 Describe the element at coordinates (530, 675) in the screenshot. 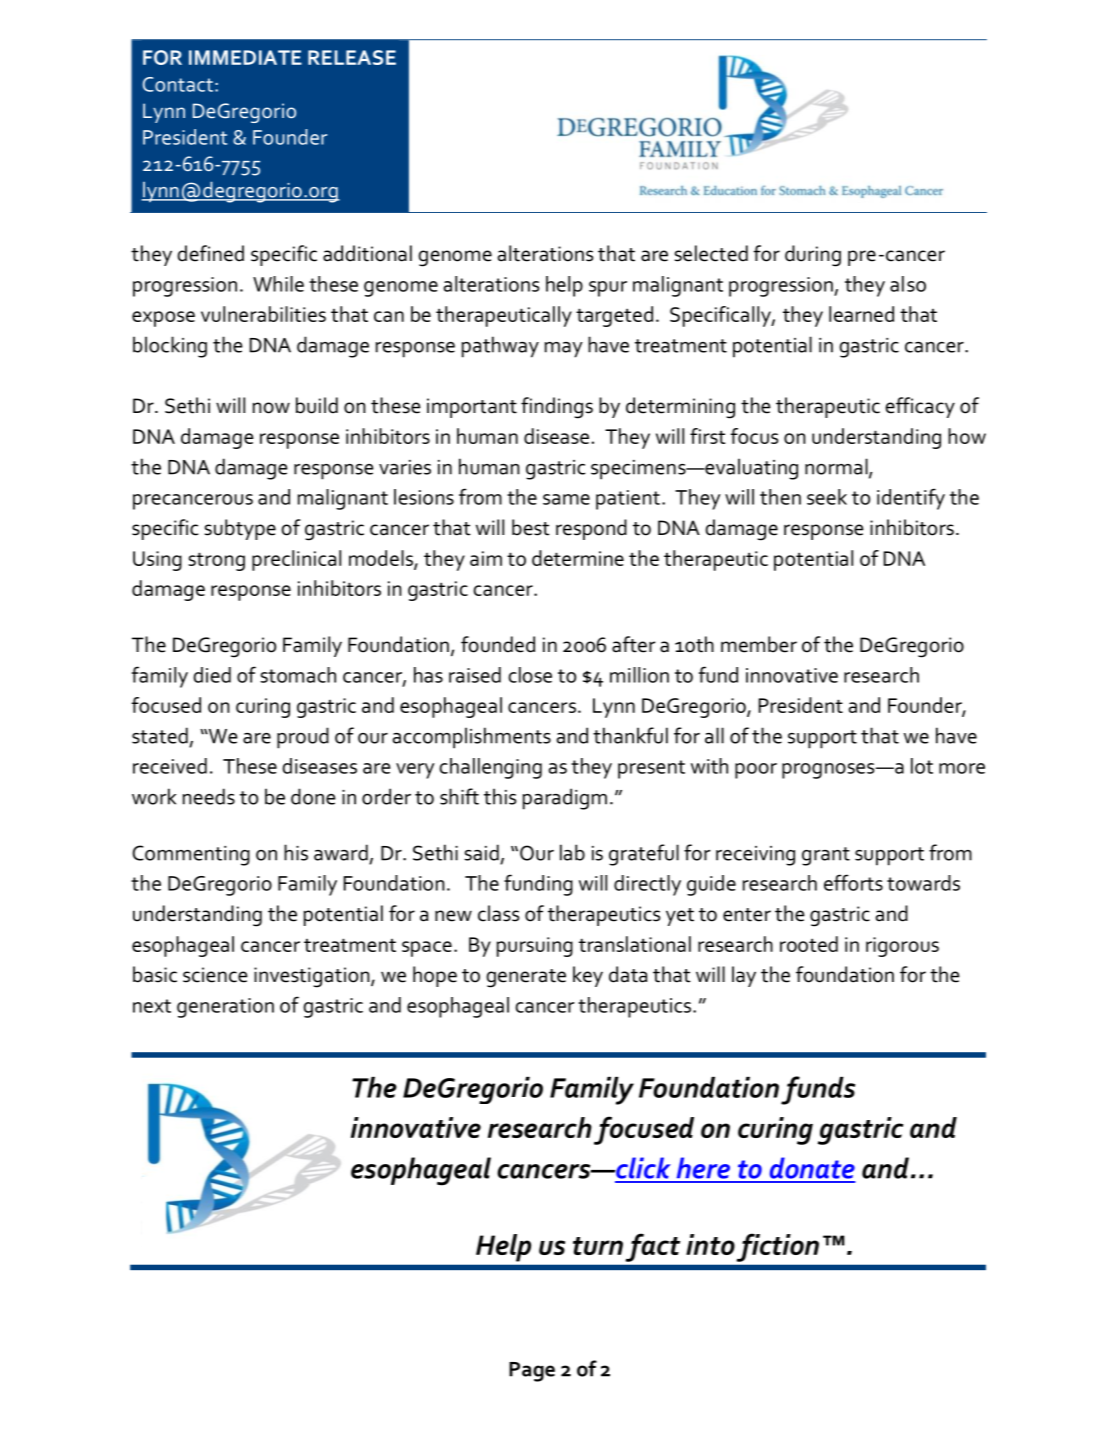

I see `close` at that location.
